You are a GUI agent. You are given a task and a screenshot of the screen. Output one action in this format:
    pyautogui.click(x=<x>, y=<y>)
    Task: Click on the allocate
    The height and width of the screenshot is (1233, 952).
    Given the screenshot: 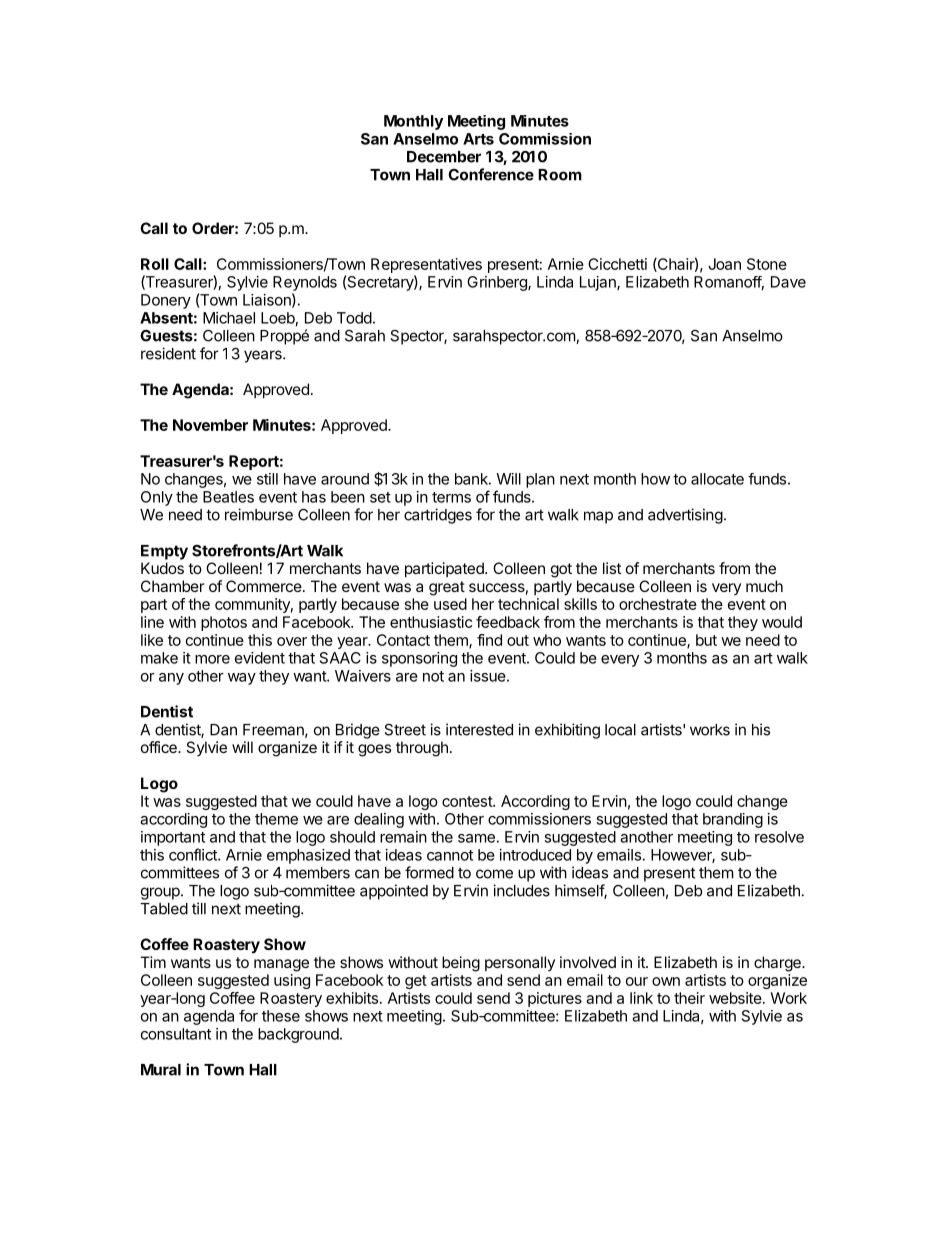 What is the action you would take?
    pyautogui.click(x=717, y=479)
